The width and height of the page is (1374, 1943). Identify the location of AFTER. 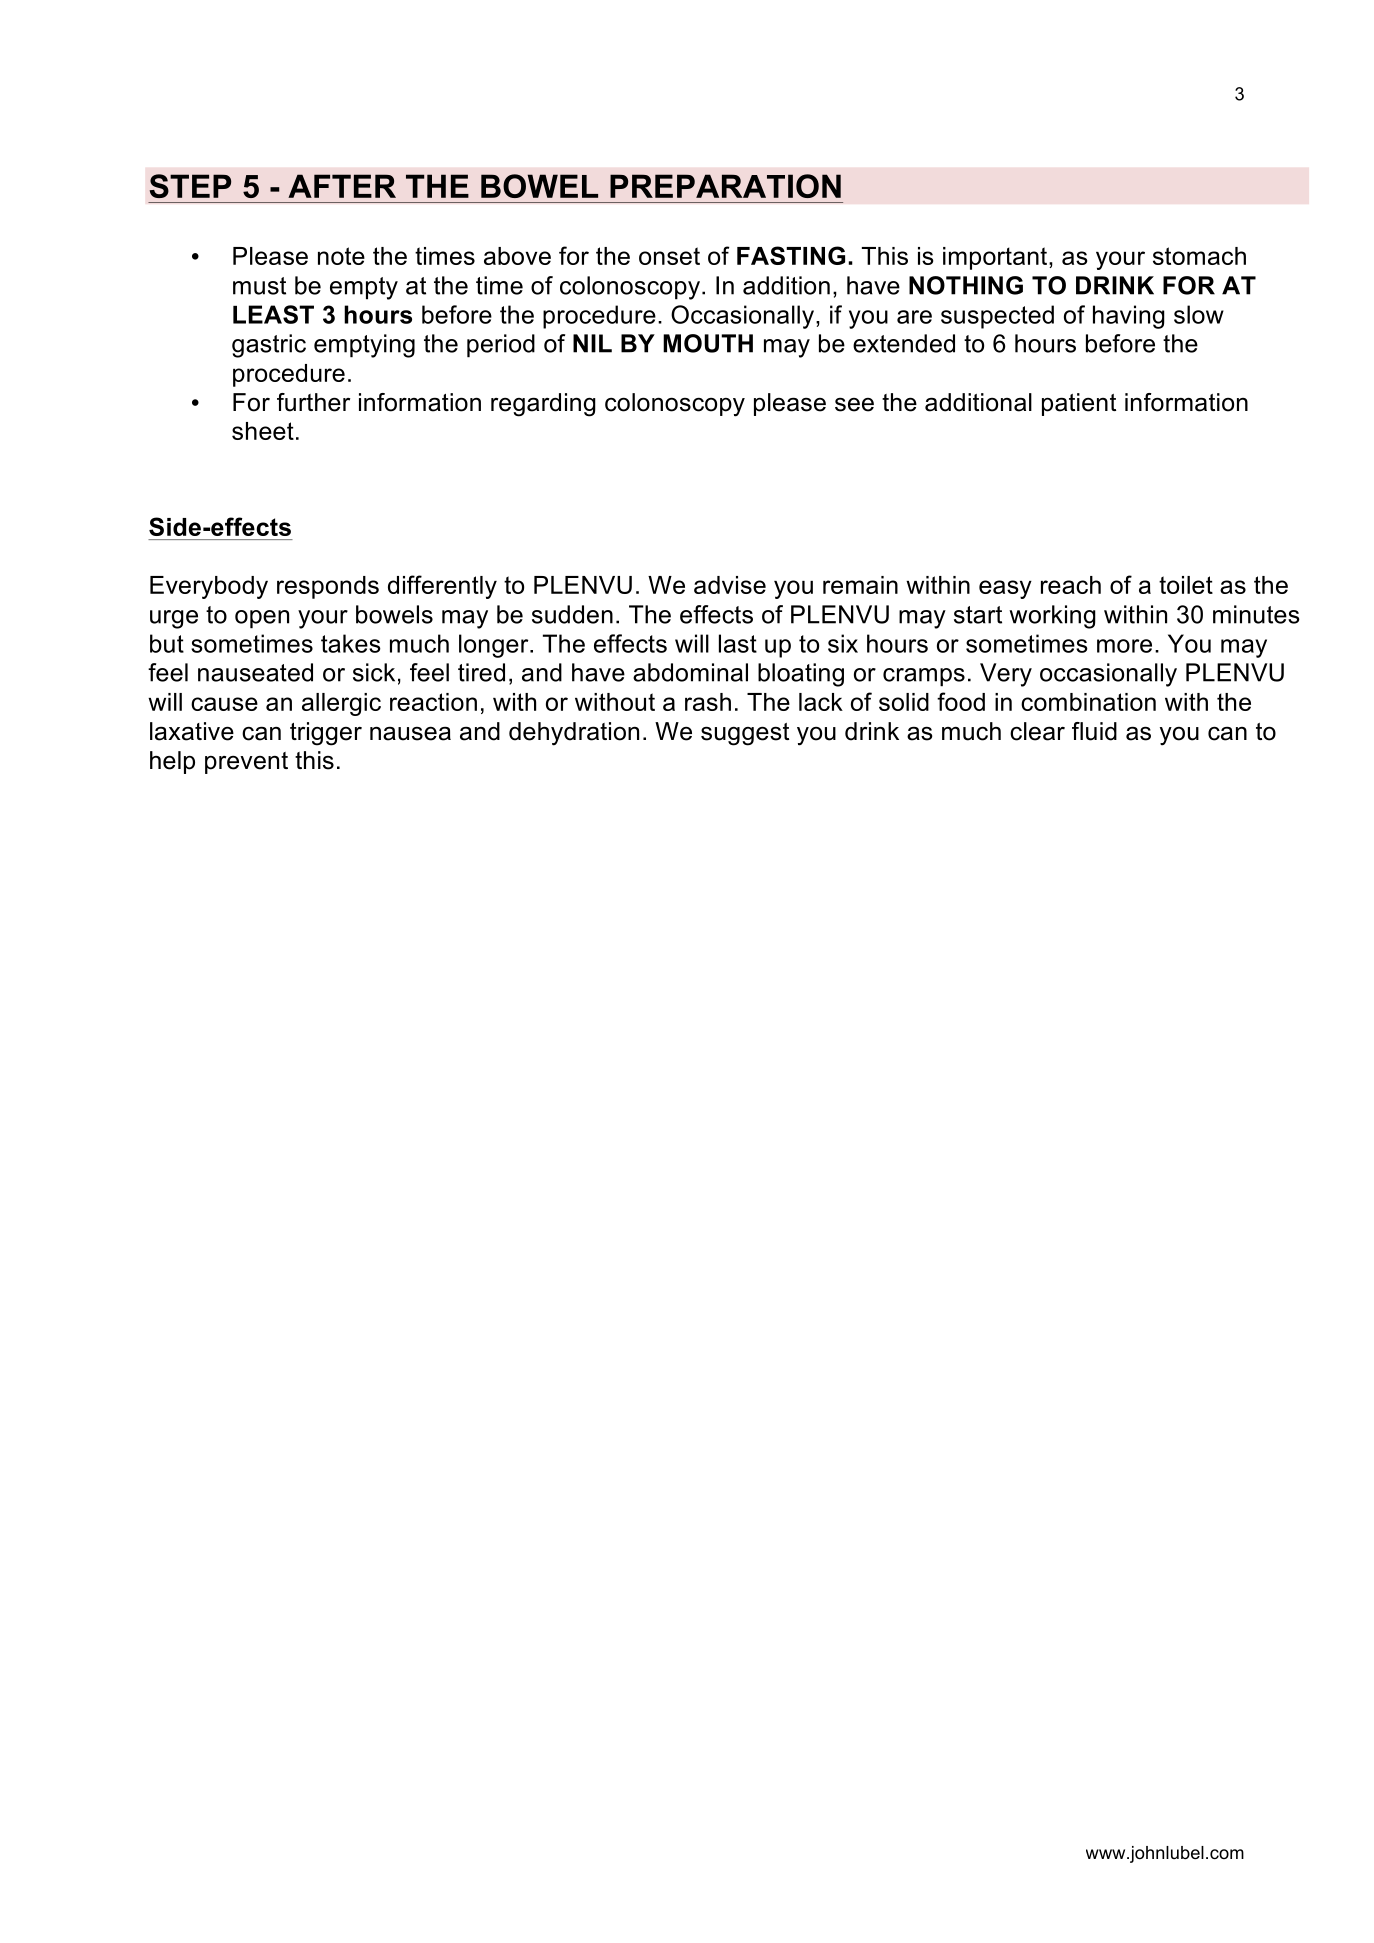
(342, 186).
